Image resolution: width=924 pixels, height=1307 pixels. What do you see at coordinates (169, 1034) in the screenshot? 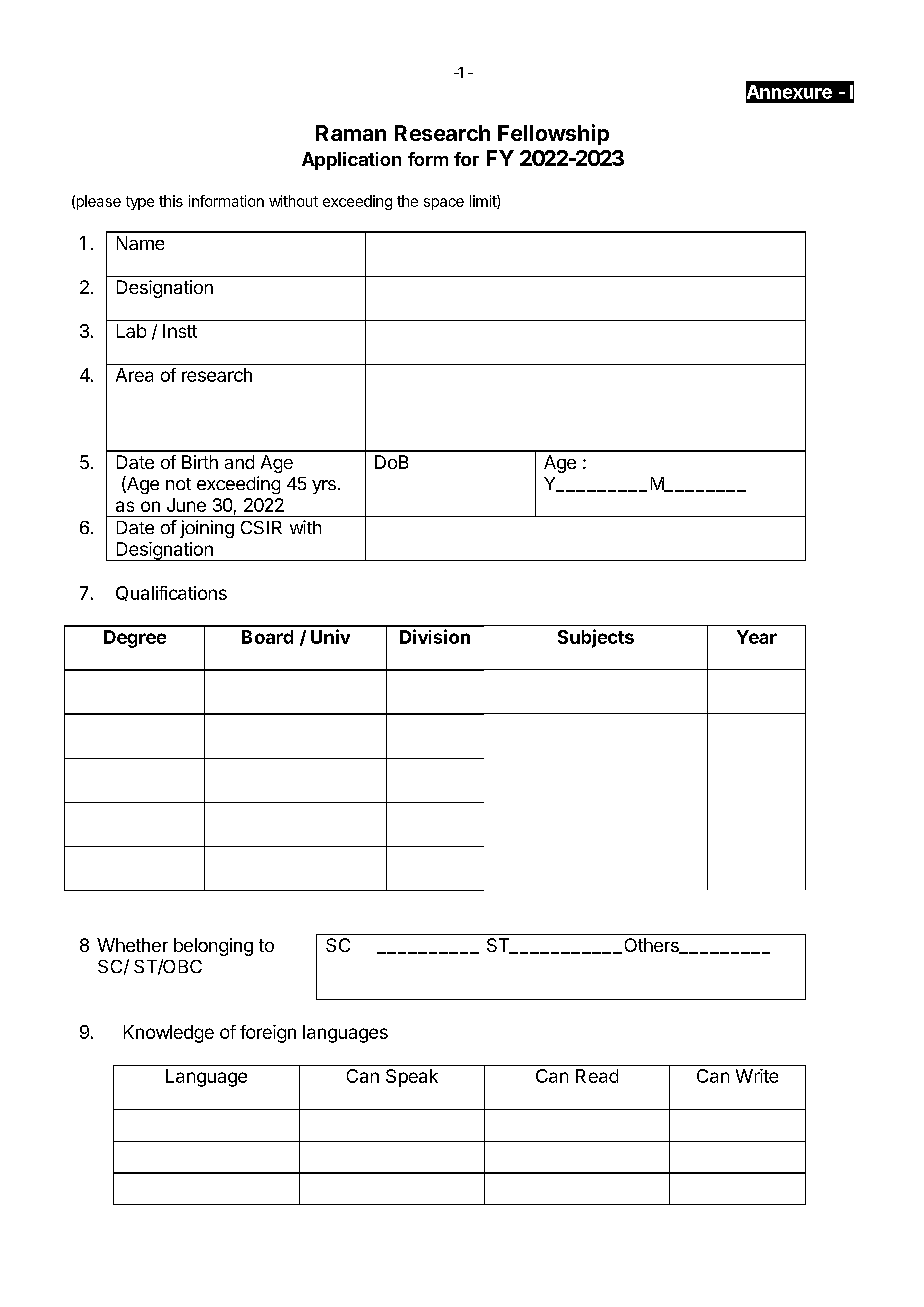
I see `Knowledge` at bounding box center [169, 1034].
